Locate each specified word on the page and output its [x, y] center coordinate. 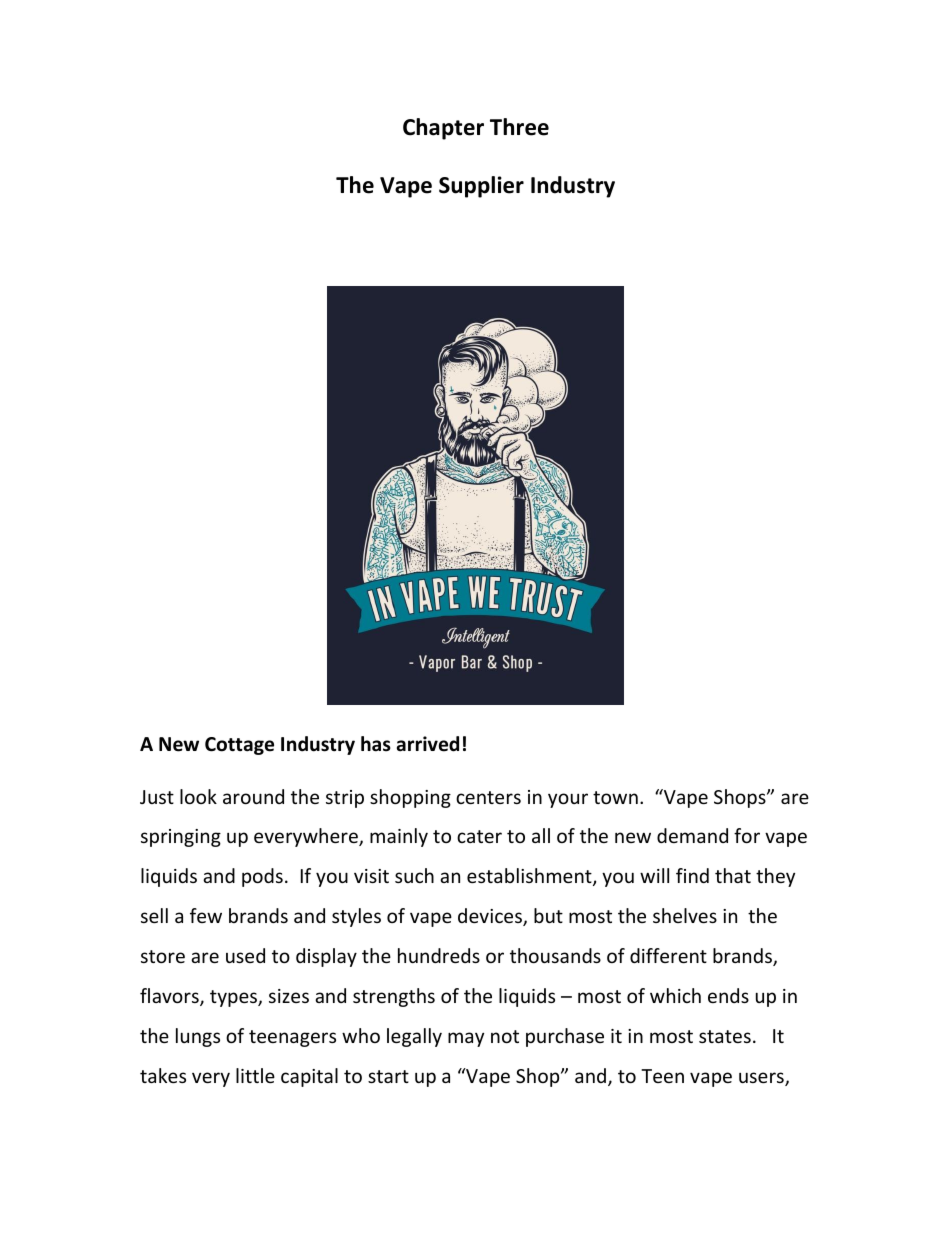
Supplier [481, 187]
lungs [198, 1037]
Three [519, 127]
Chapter [443, 129]
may [466, 1039]
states [725, 1036]
